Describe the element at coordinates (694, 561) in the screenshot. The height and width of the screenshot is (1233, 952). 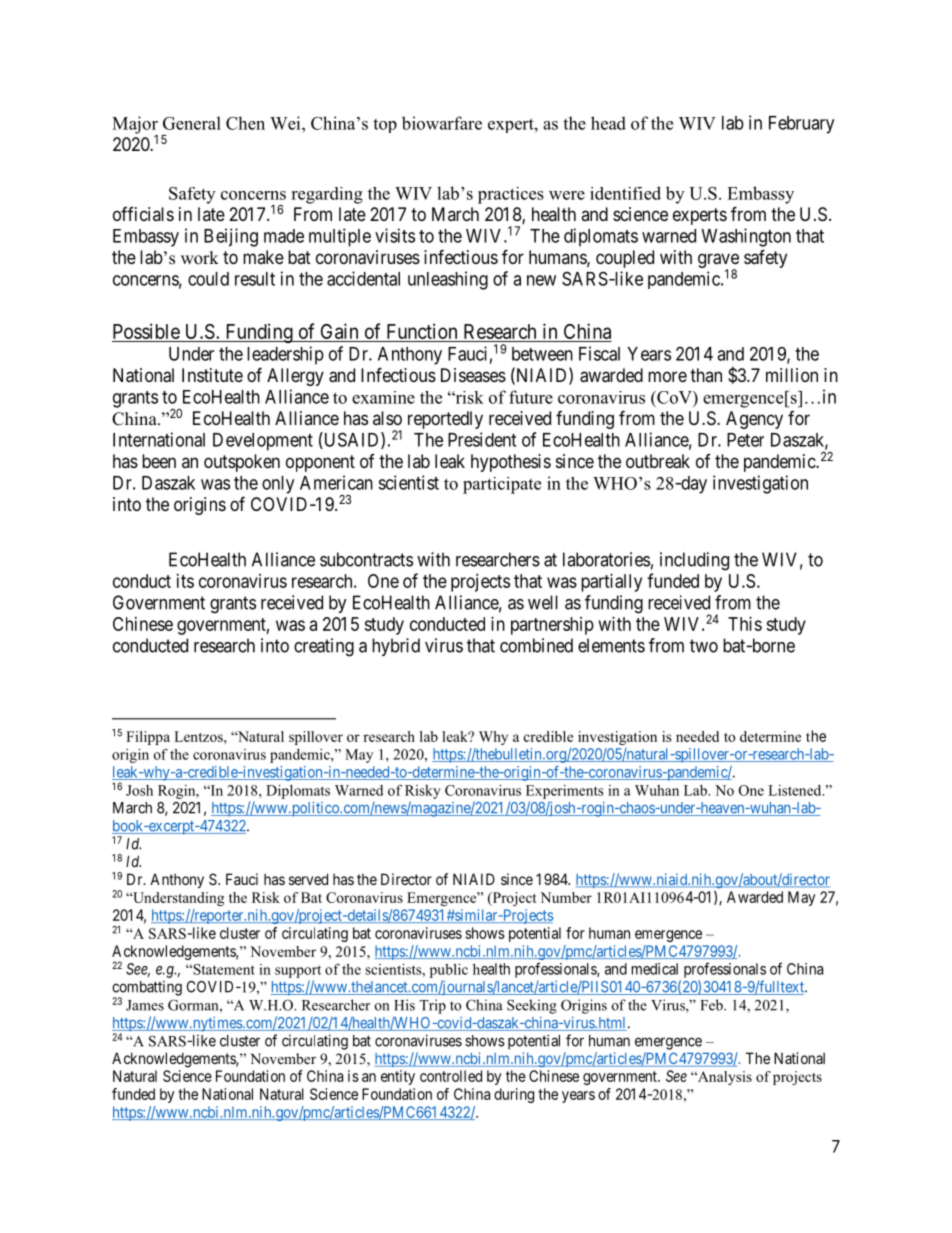
I see `including` at that location.
